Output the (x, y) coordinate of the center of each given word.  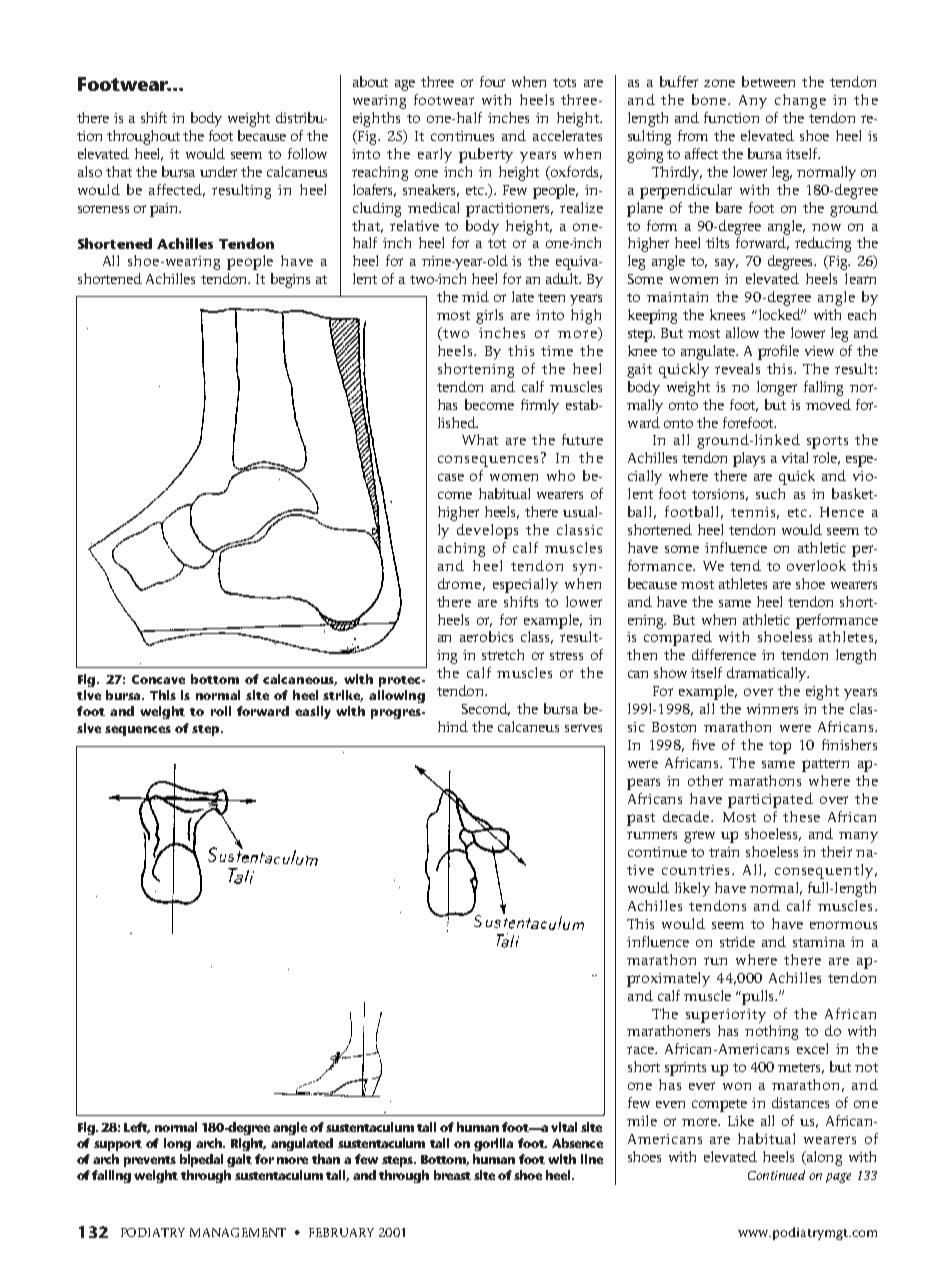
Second (486, 709)
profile (778, 352)
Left (137, 1128)
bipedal (201, 1160)
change (800, 101)
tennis (755, 513)
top (780, 747)
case (451, 477)
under (218, 171)
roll (221, 711)
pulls (758, 997)
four (492, 81)
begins (290, 280)
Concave (158, 679)
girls (489, 316)
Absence (577, 1143)
